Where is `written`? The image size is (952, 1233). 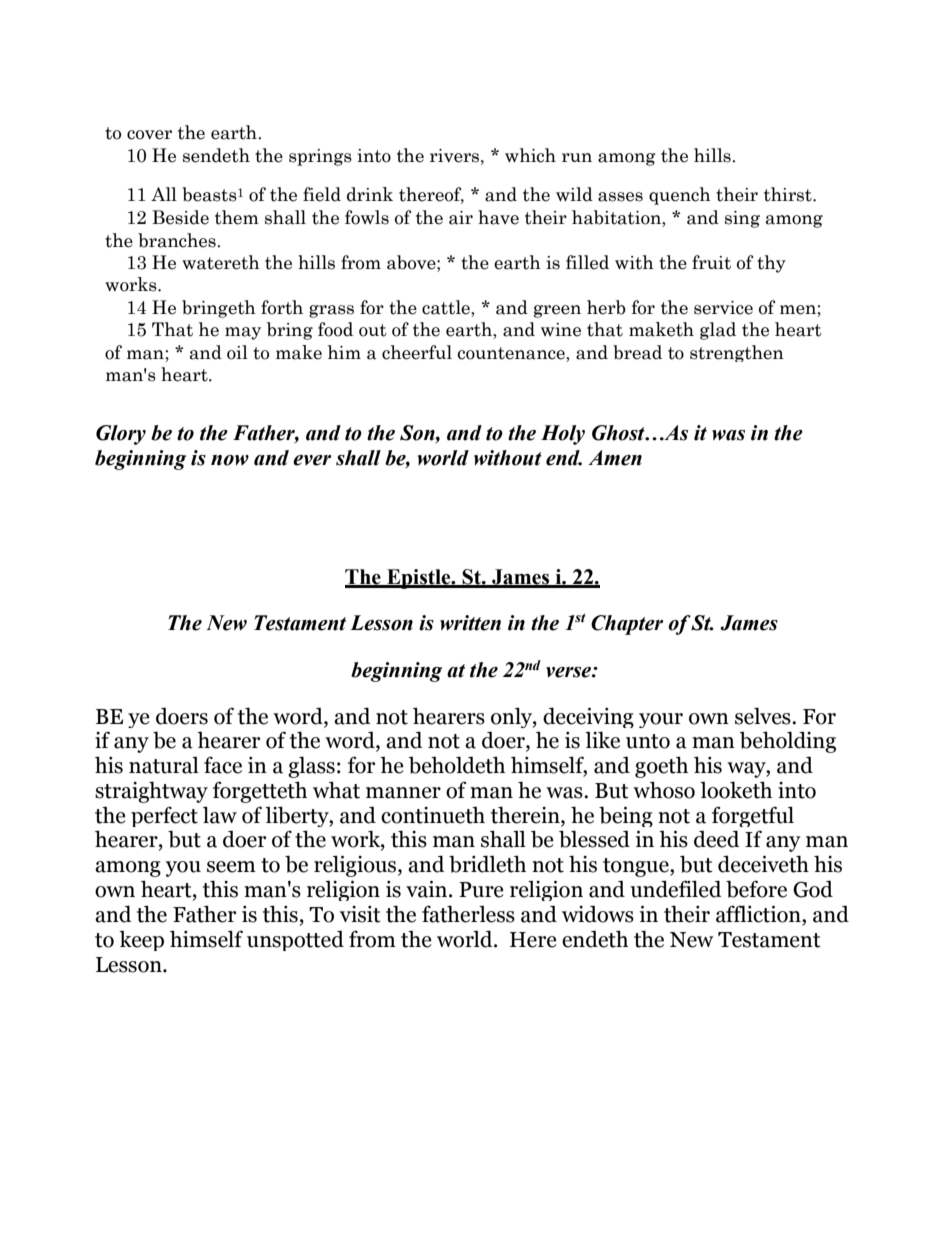 written is located at coordinates (470, 623).
